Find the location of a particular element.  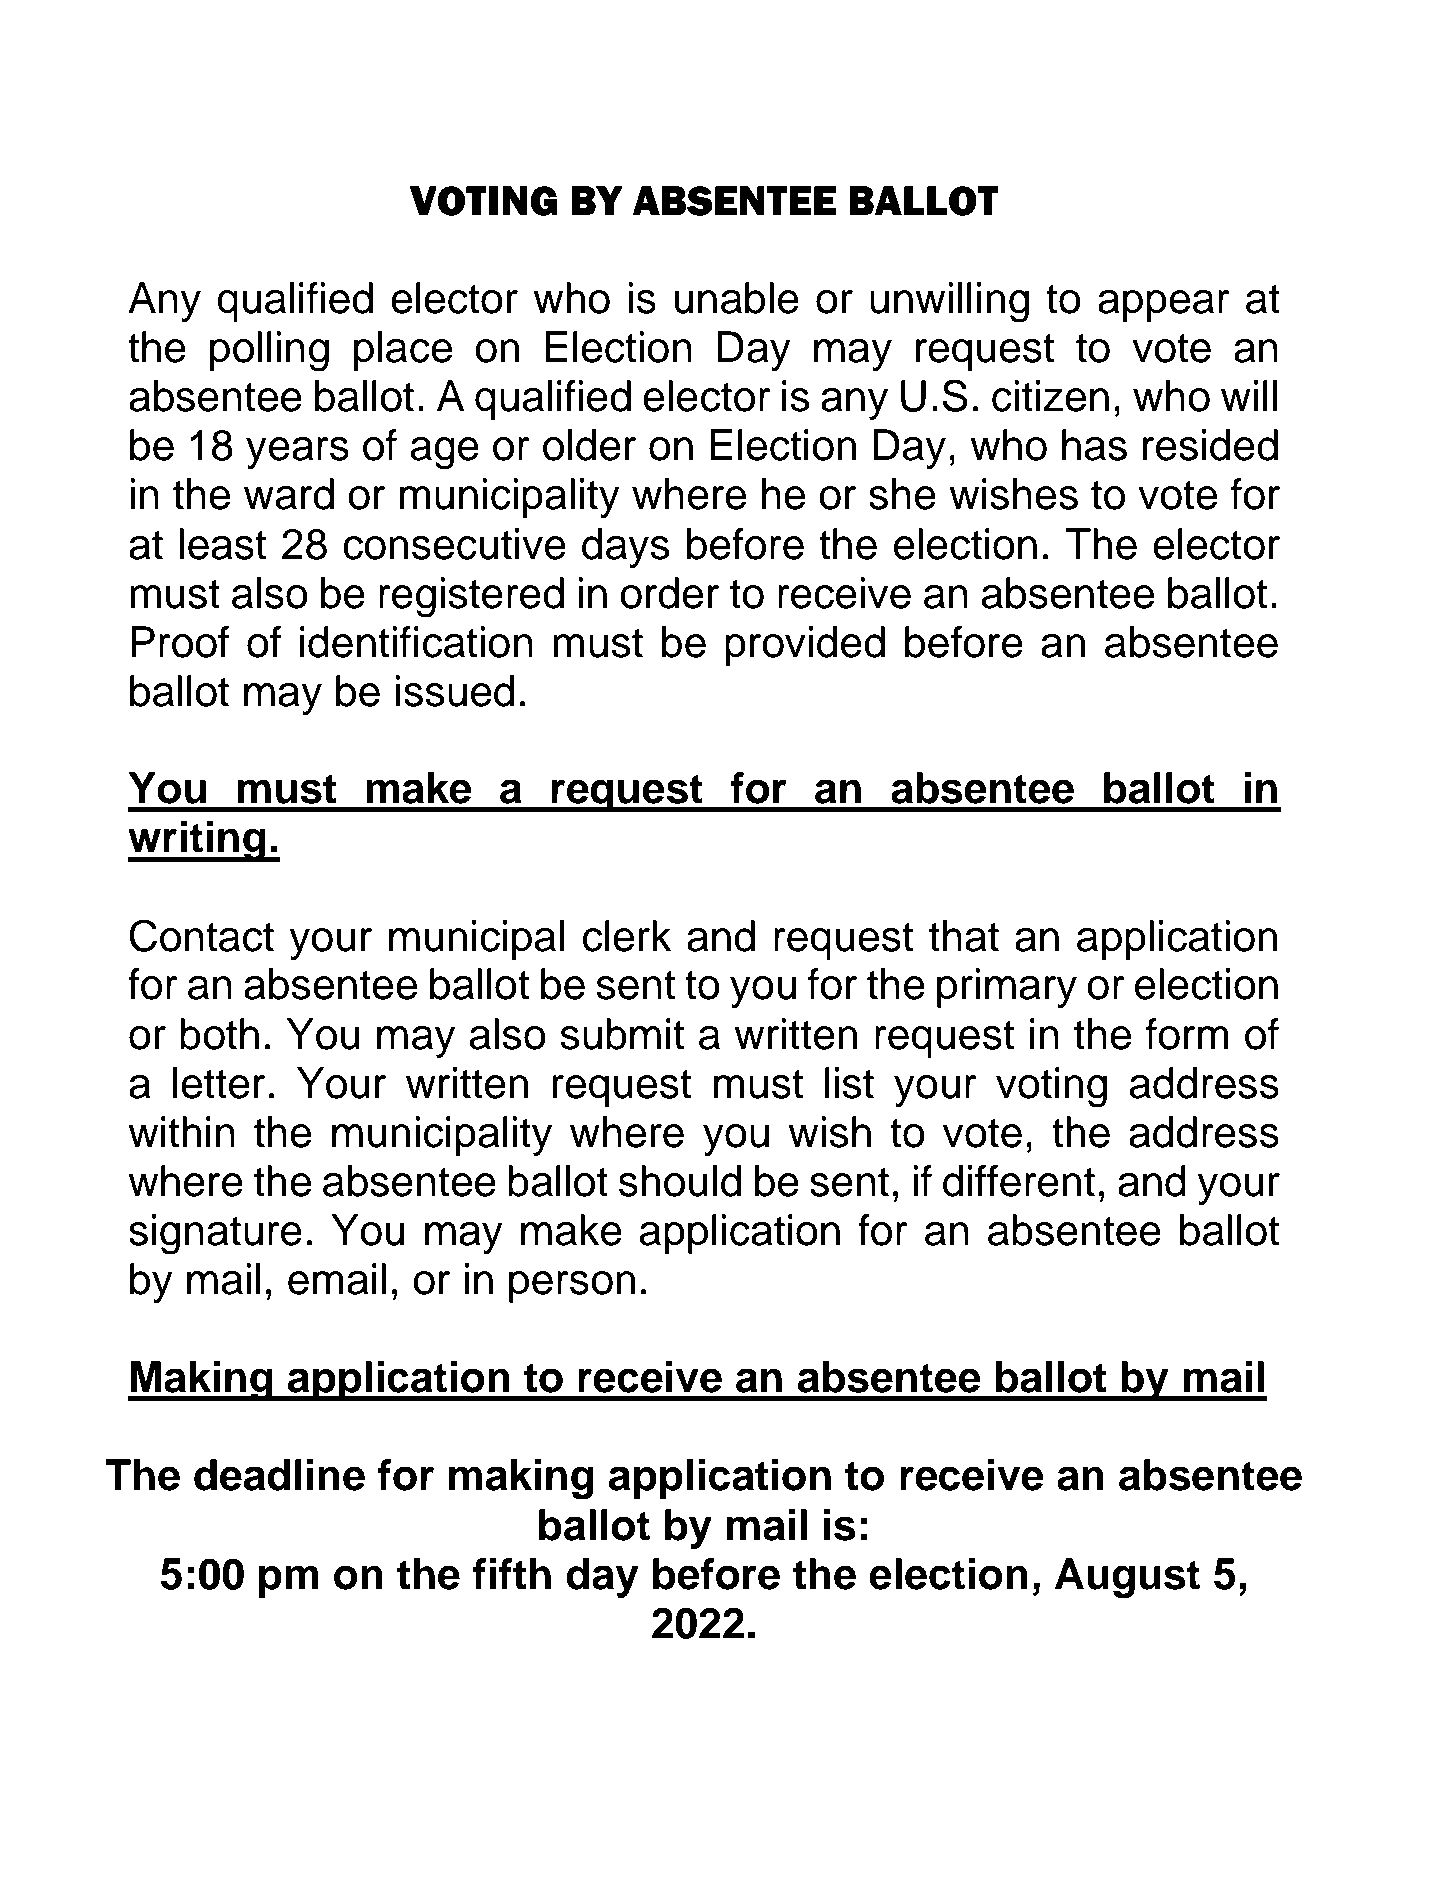

polling is located at coordinates (269, 351).
